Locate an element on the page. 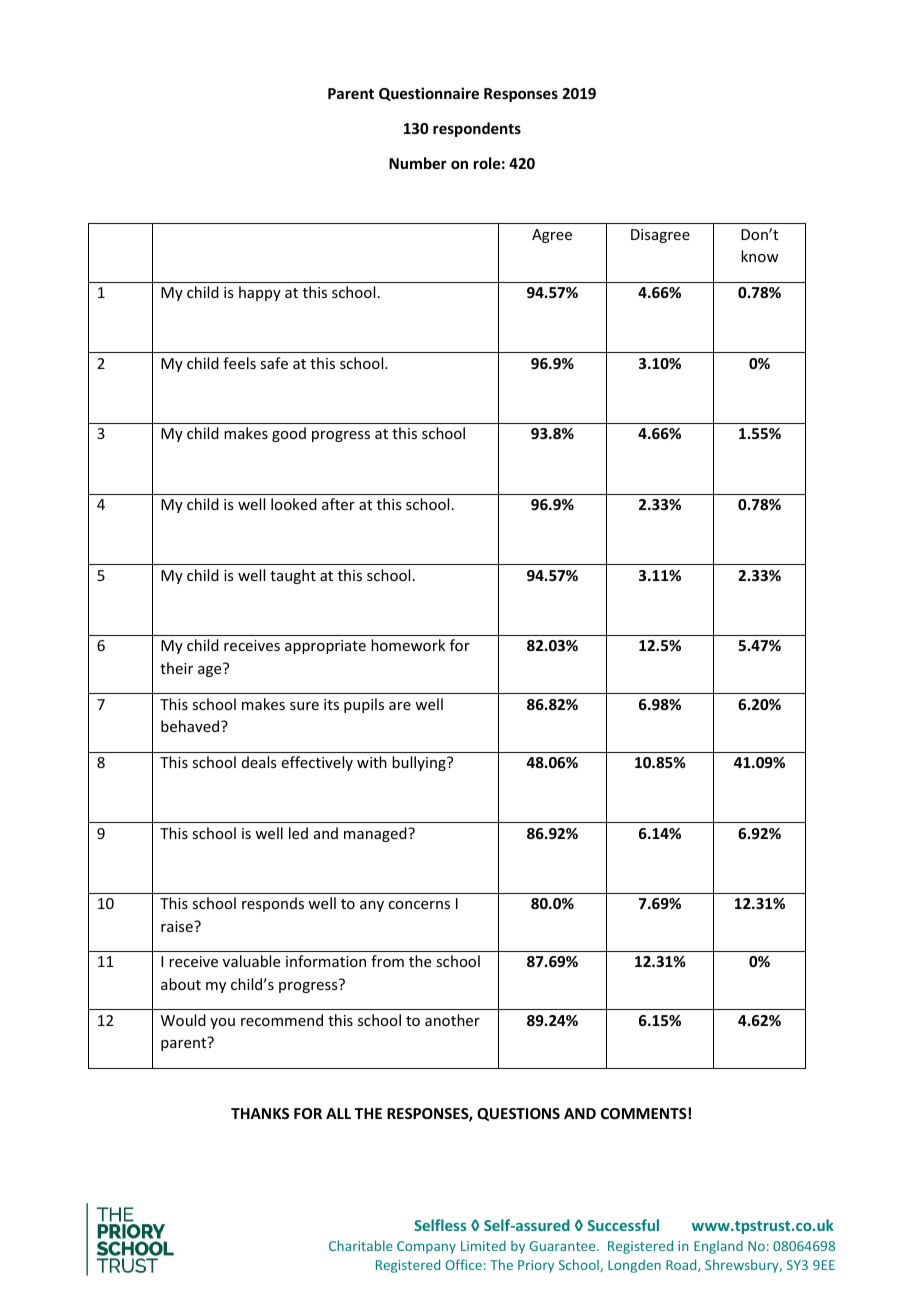 Image resolution: width=924 pixels, height=1308 pixels. their is located at coordinates (176, 668).
